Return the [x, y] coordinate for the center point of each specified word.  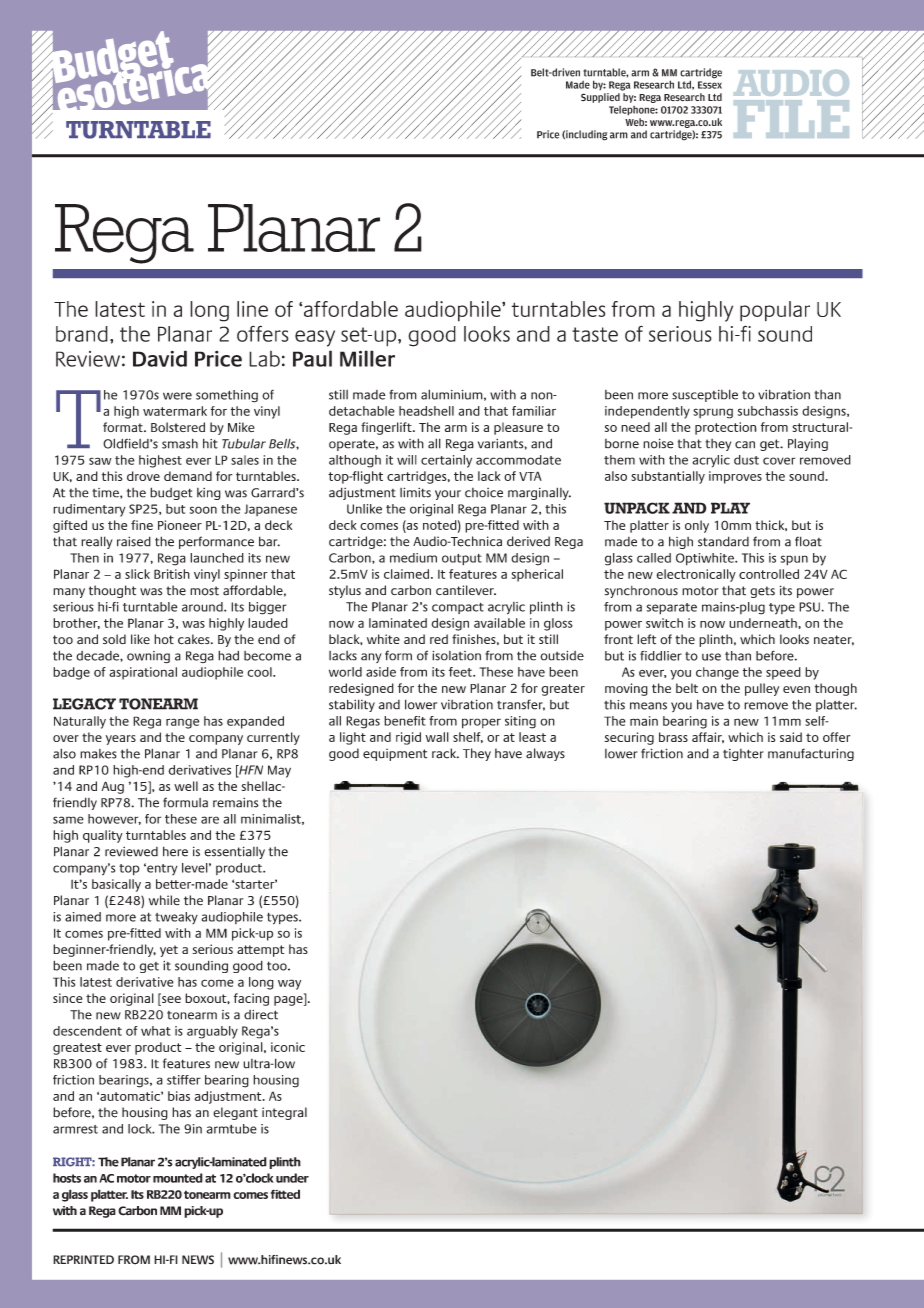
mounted [178, 1178]
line [252, 309]
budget [171, 493]
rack [445, 753]
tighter [743, 755]
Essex [710, 85]
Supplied [601, 96]
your [448, 495]
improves [735, 477]
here [175, 851]
